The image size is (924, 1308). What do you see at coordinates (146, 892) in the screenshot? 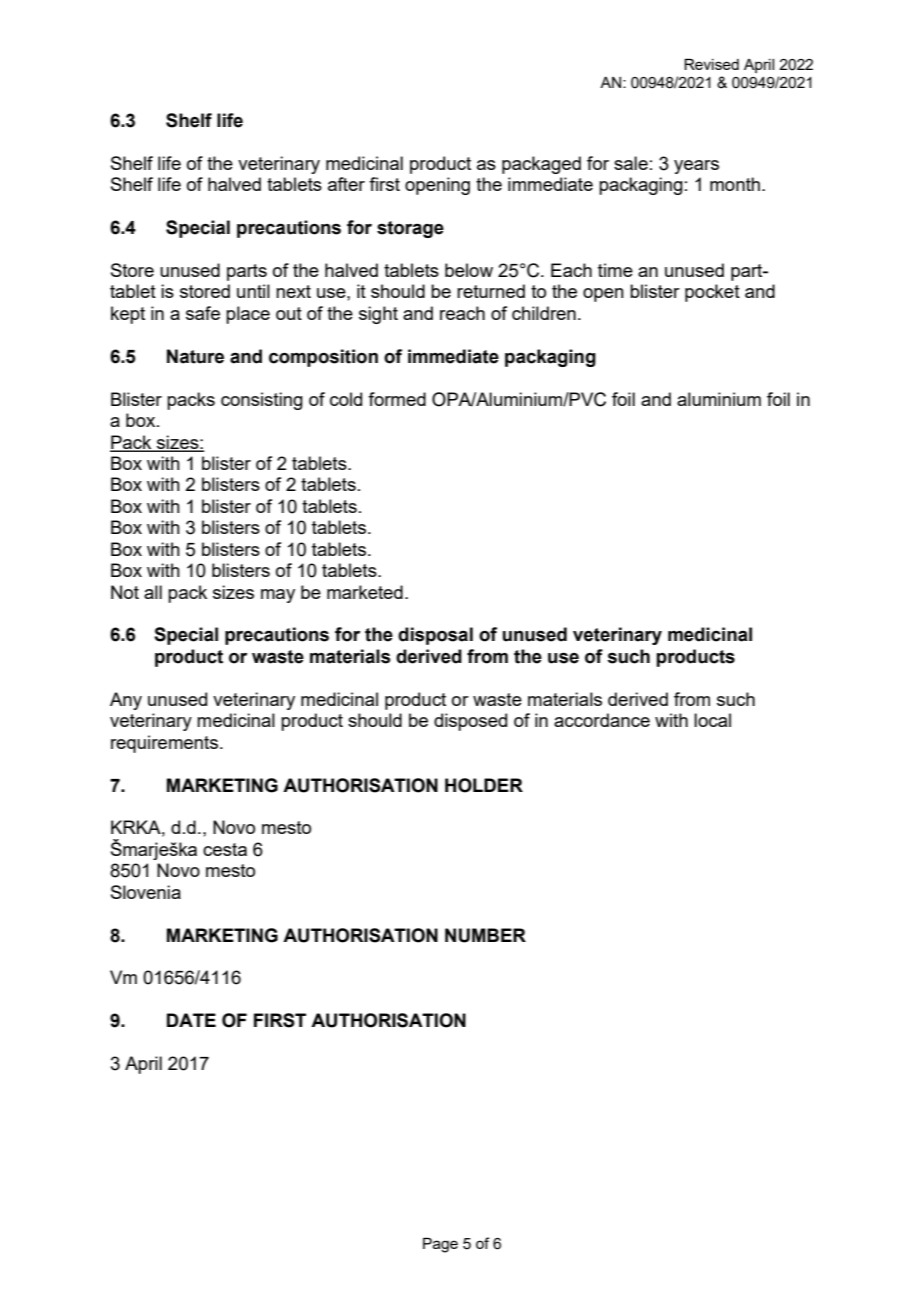
I see `Slovenia` at bounding box center [146, 892].
